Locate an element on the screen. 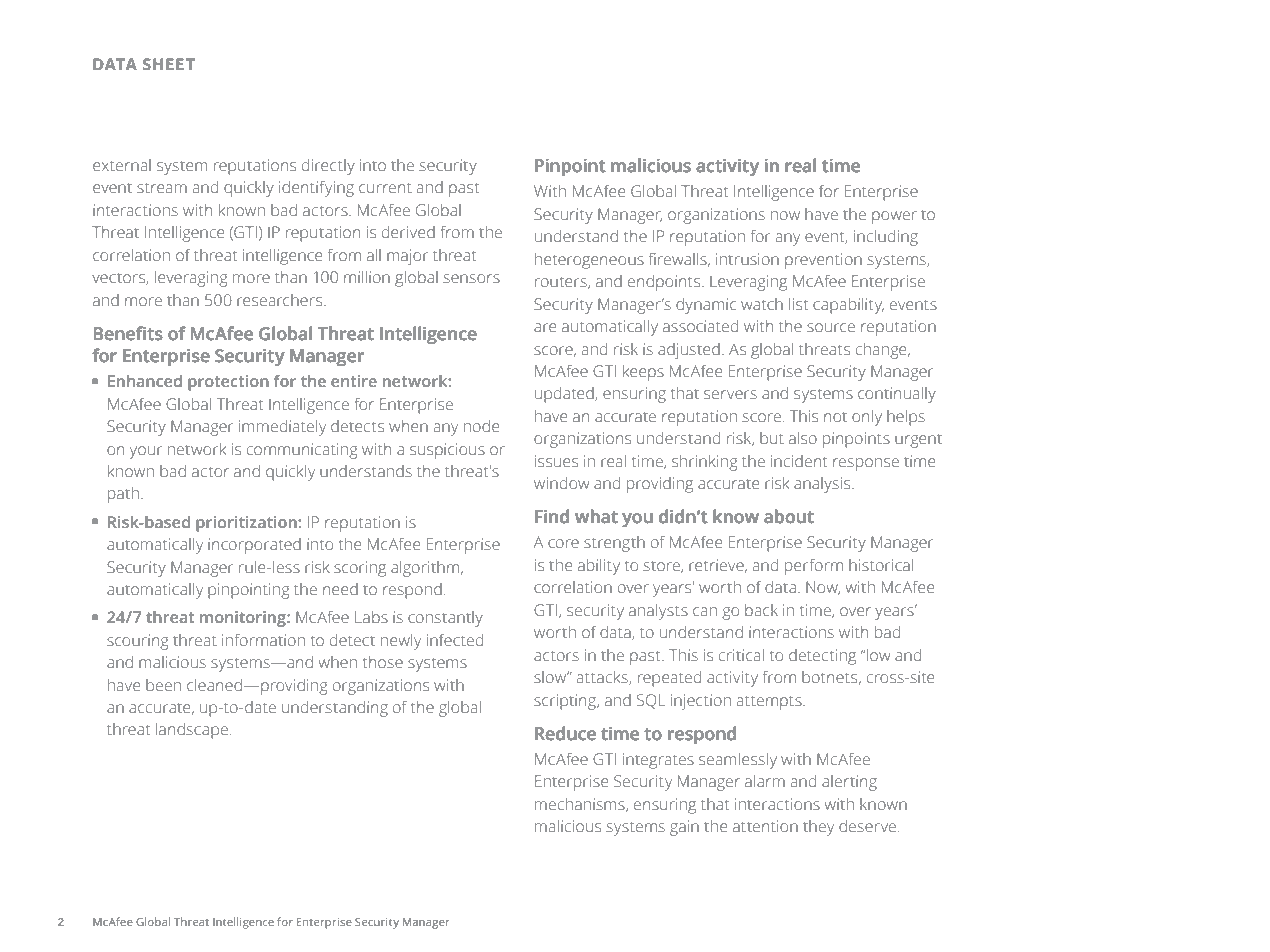 The image size is (1270, 952). power is located at coordinates (894, 217).
